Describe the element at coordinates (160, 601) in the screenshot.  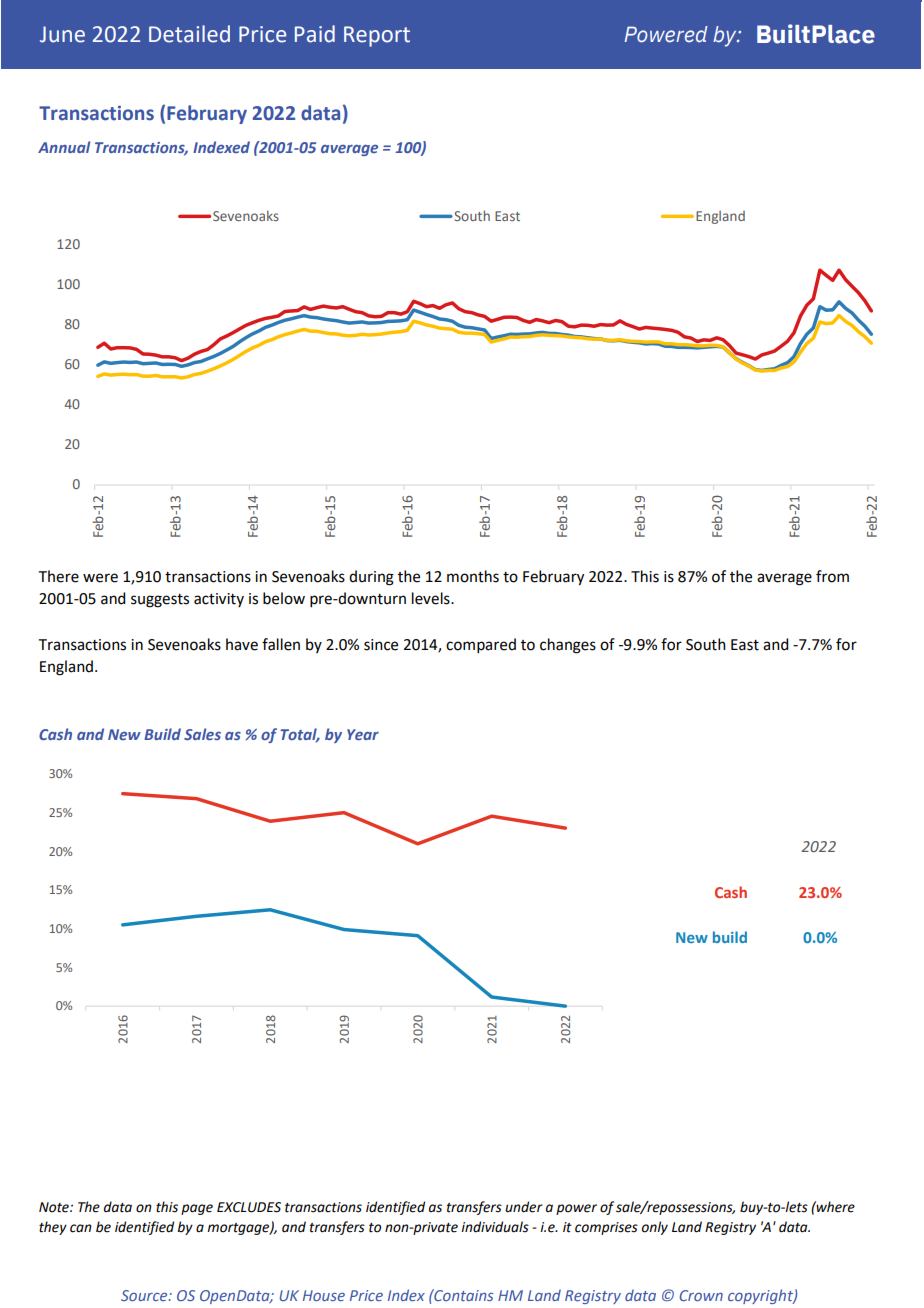
I see `suggests` at that location.
